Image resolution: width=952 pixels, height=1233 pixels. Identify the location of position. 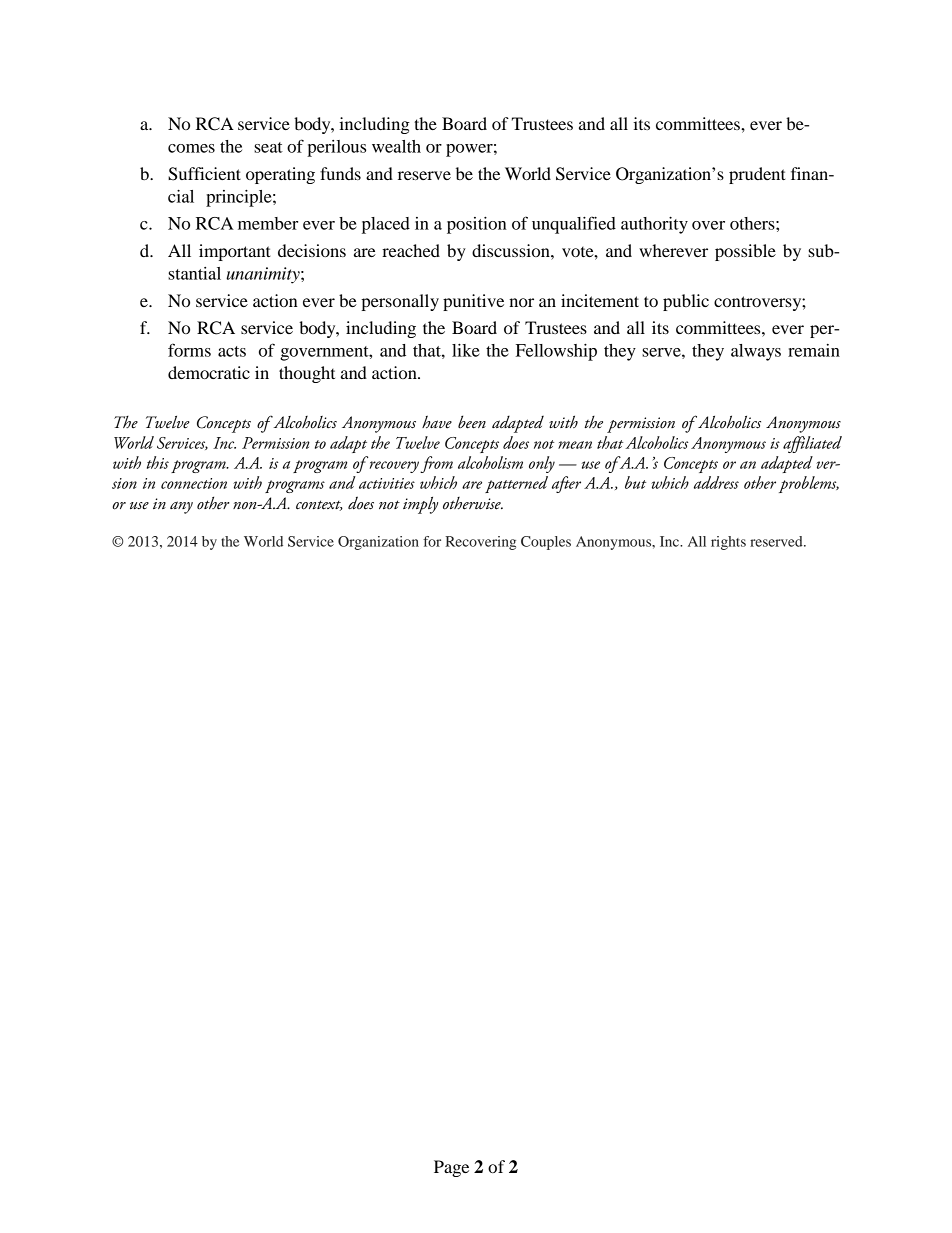
(477, 225).
